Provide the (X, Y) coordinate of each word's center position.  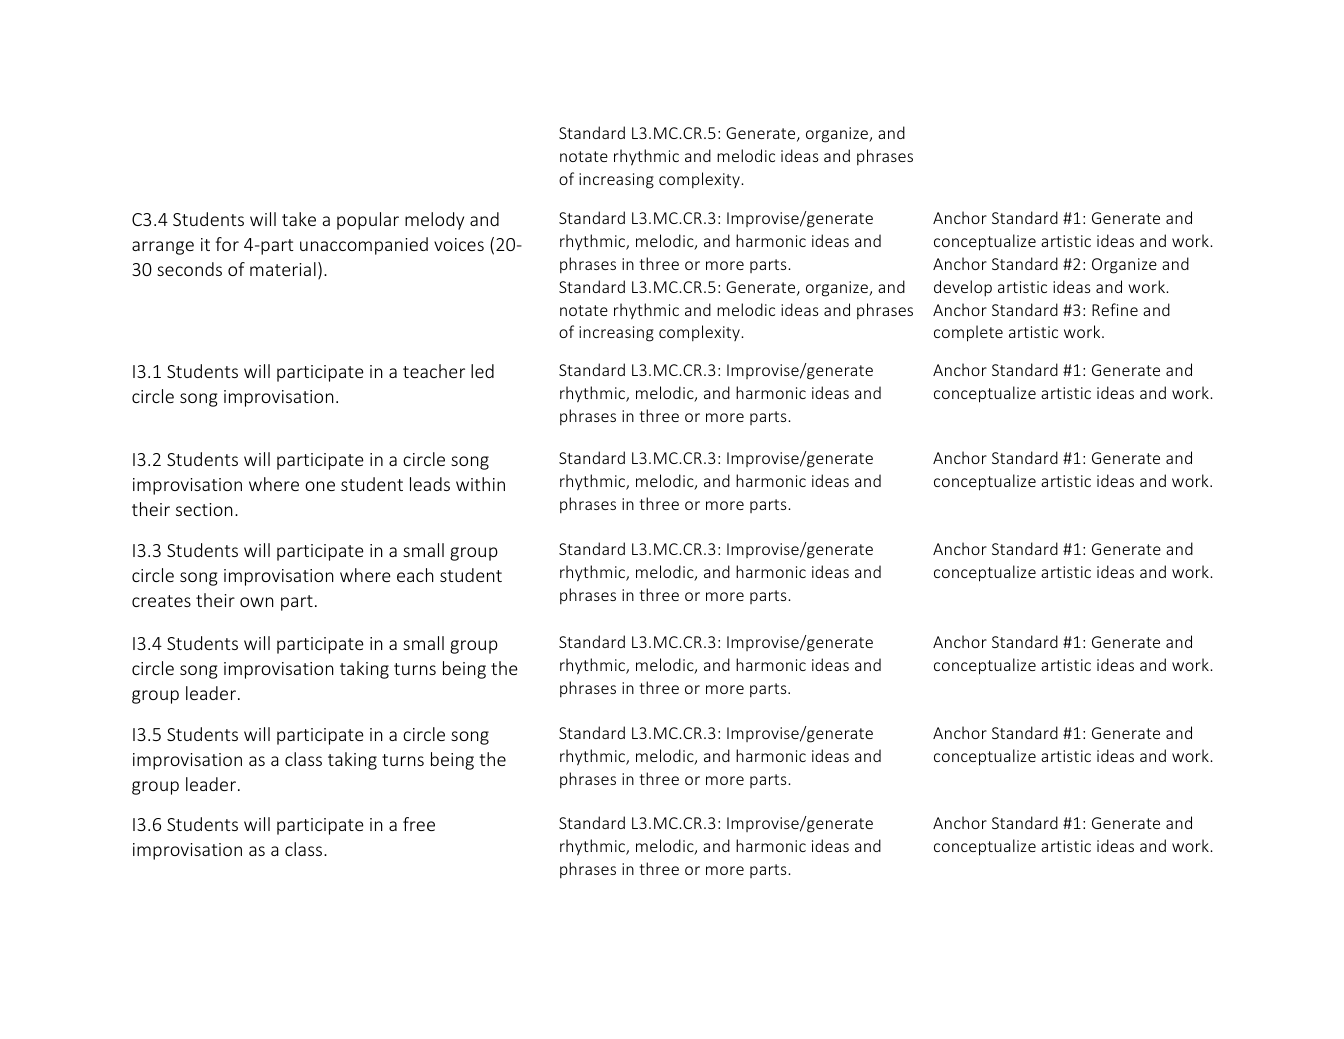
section (204, 509)
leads (430, 484)
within (480, 484)
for (227, 244)
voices (459, 244)
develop (963, 288)
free (419, 824)
